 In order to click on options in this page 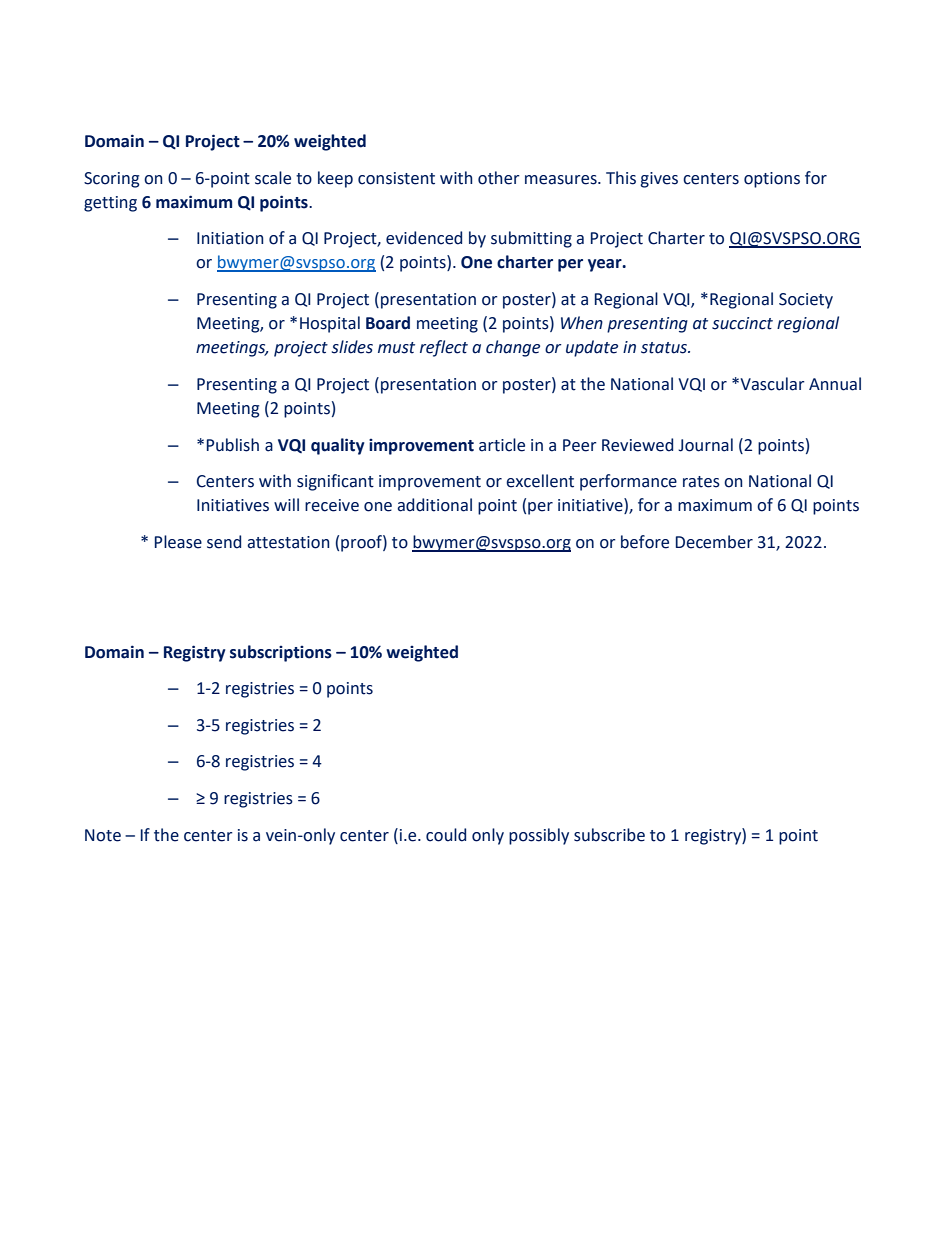, I will do `click(772, 180)`.
